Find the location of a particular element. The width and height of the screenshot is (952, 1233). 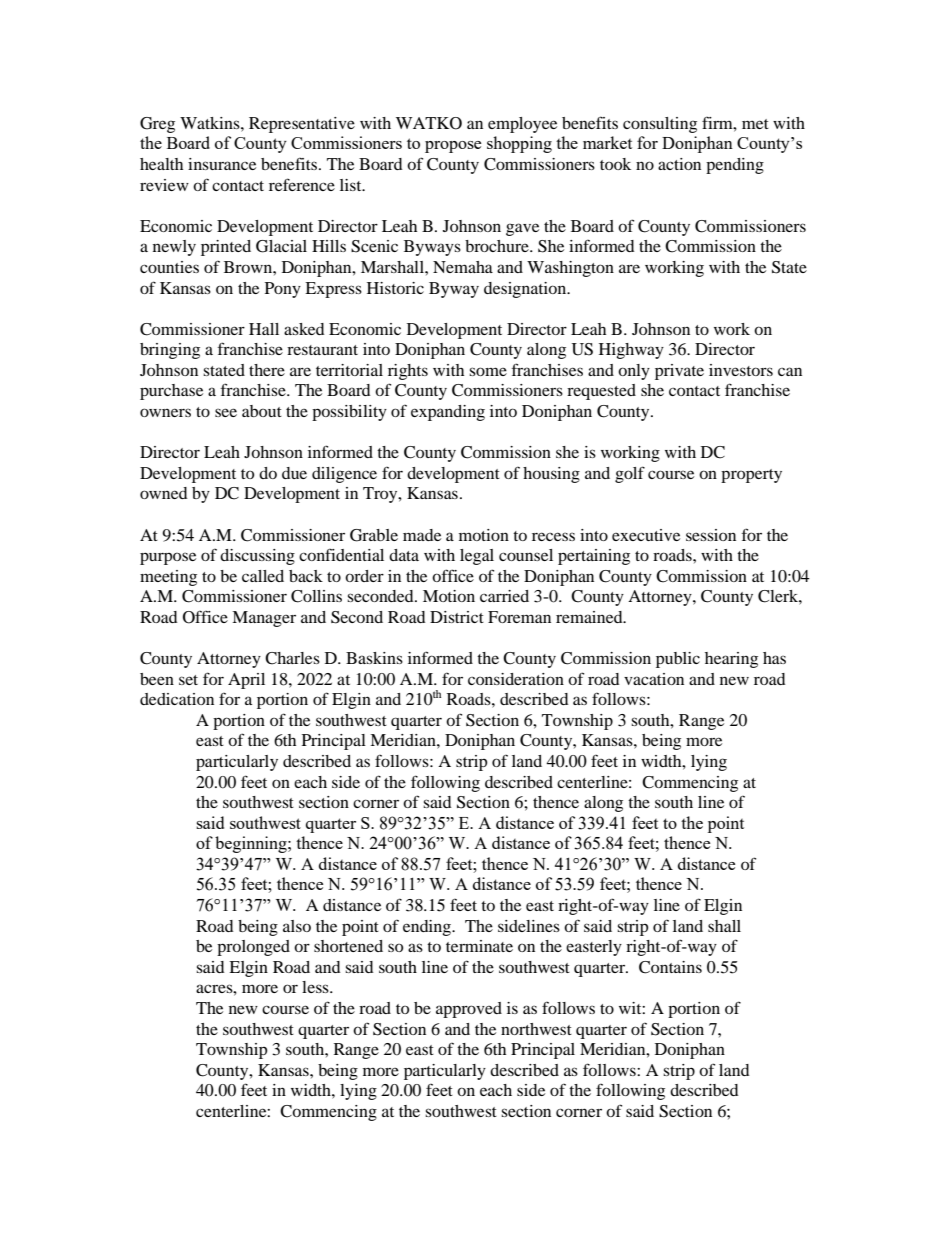

District is located at coordinates (457, 617).
